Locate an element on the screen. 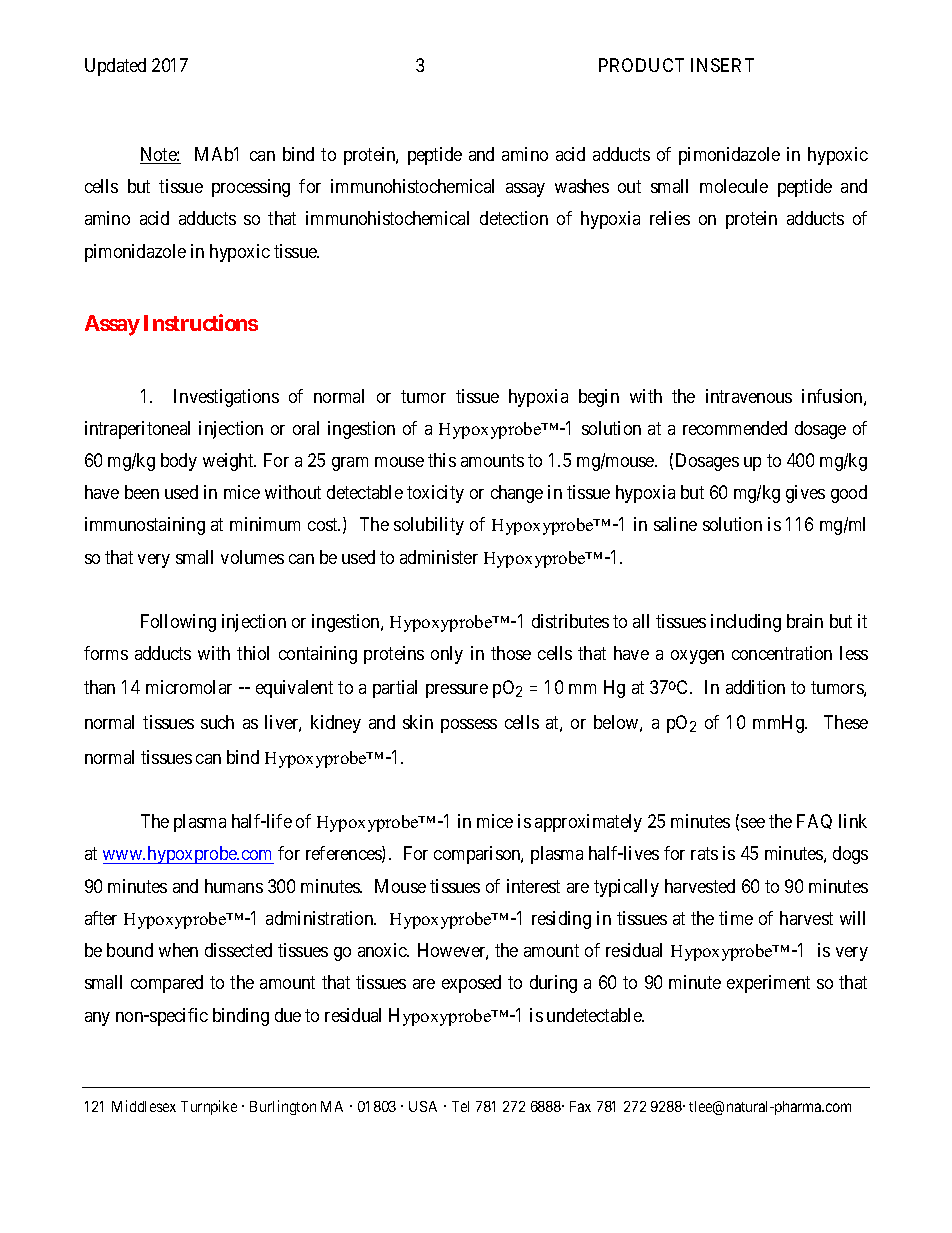 This screenshot has height=1233, width=952. USA is located at coordinates (423, 1106).
